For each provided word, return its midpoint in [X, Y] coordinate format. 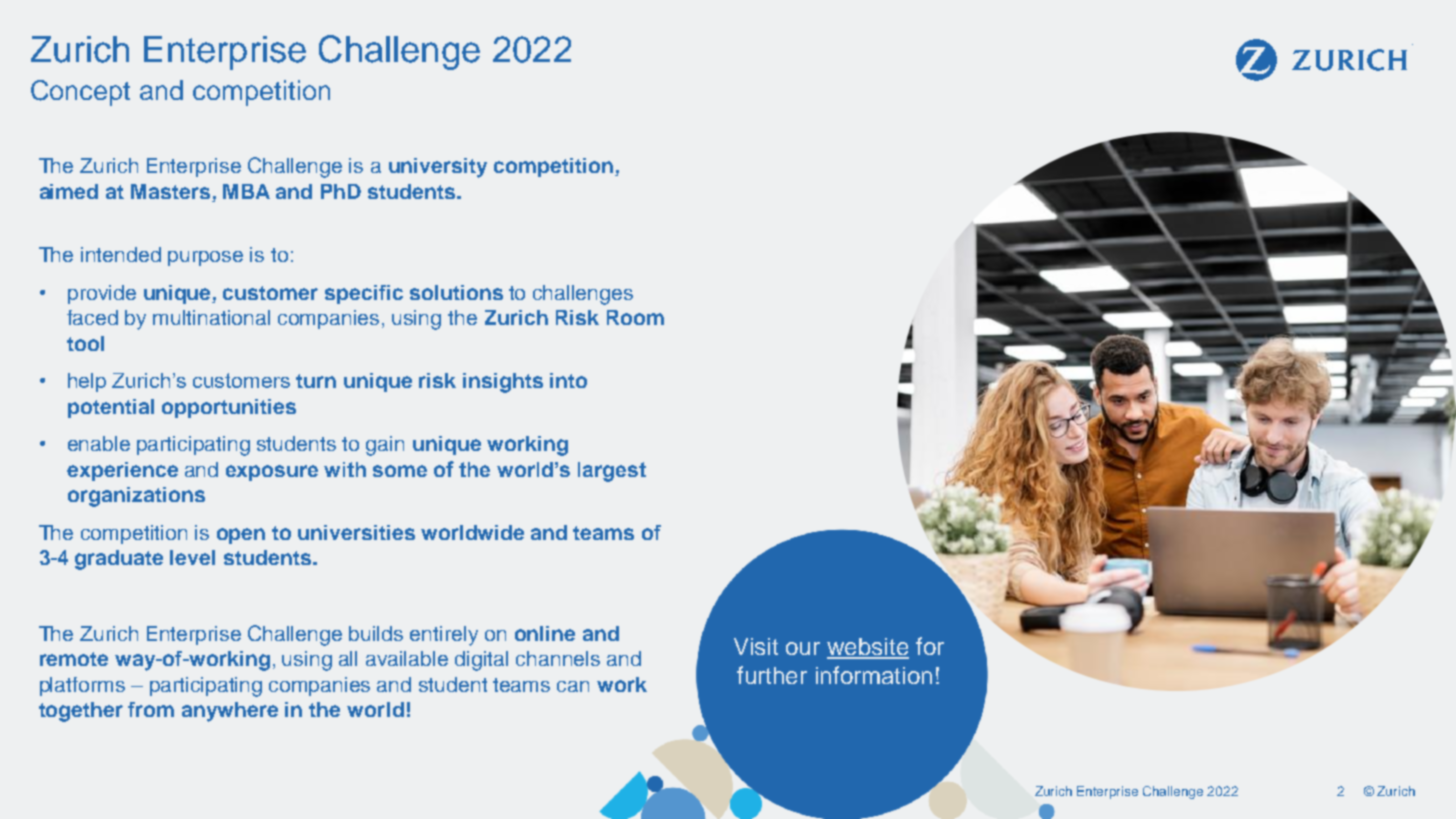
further [772, 675]
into [568, 380]
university [438, 168]
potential [111, 408]
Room [635, 317]
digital [481, 661]
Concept [80, 93]
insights [503, 383]
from [151, 709]
